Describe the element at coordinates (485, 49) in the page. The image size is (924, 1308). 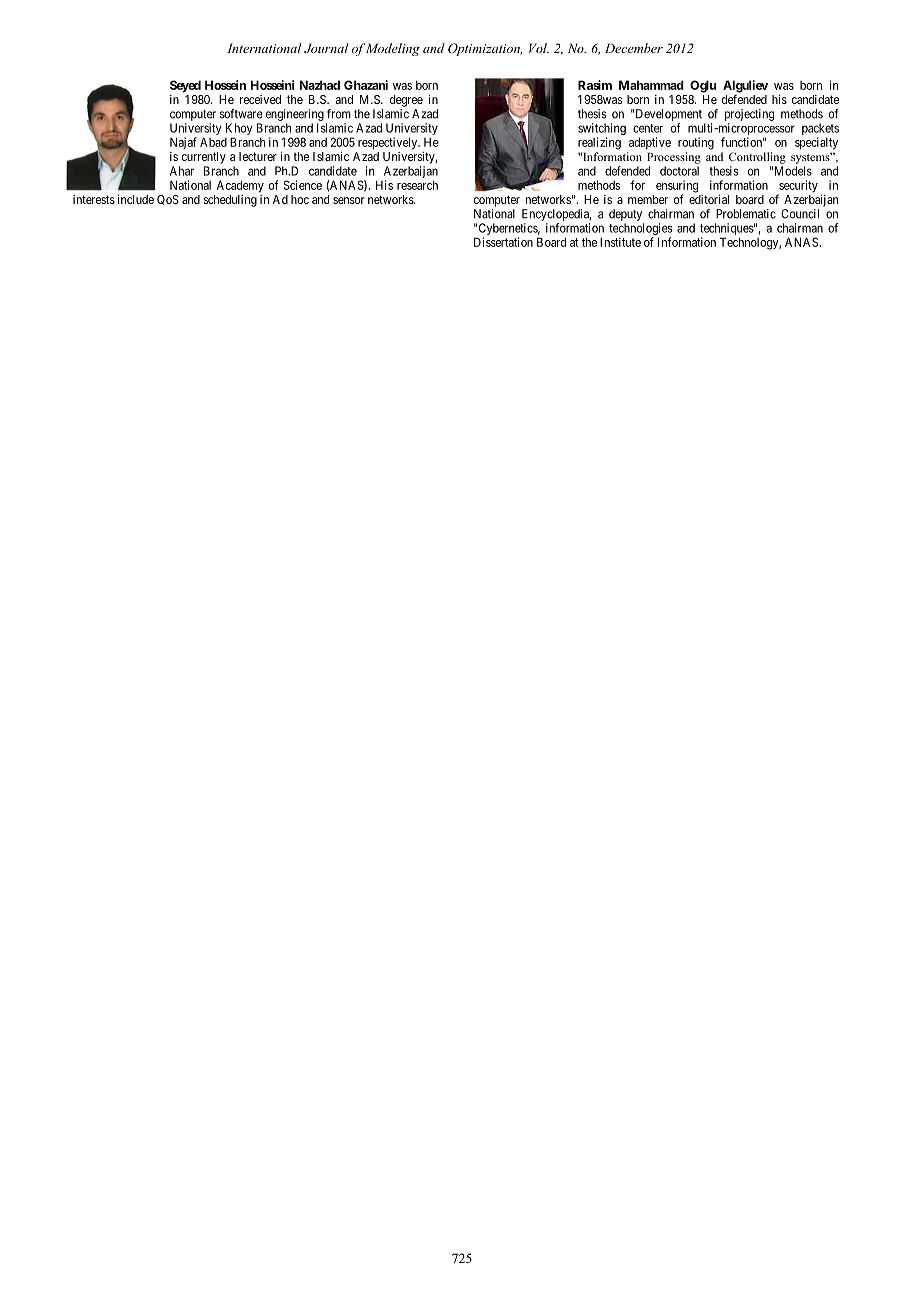
I see `Optimization` at that location.
